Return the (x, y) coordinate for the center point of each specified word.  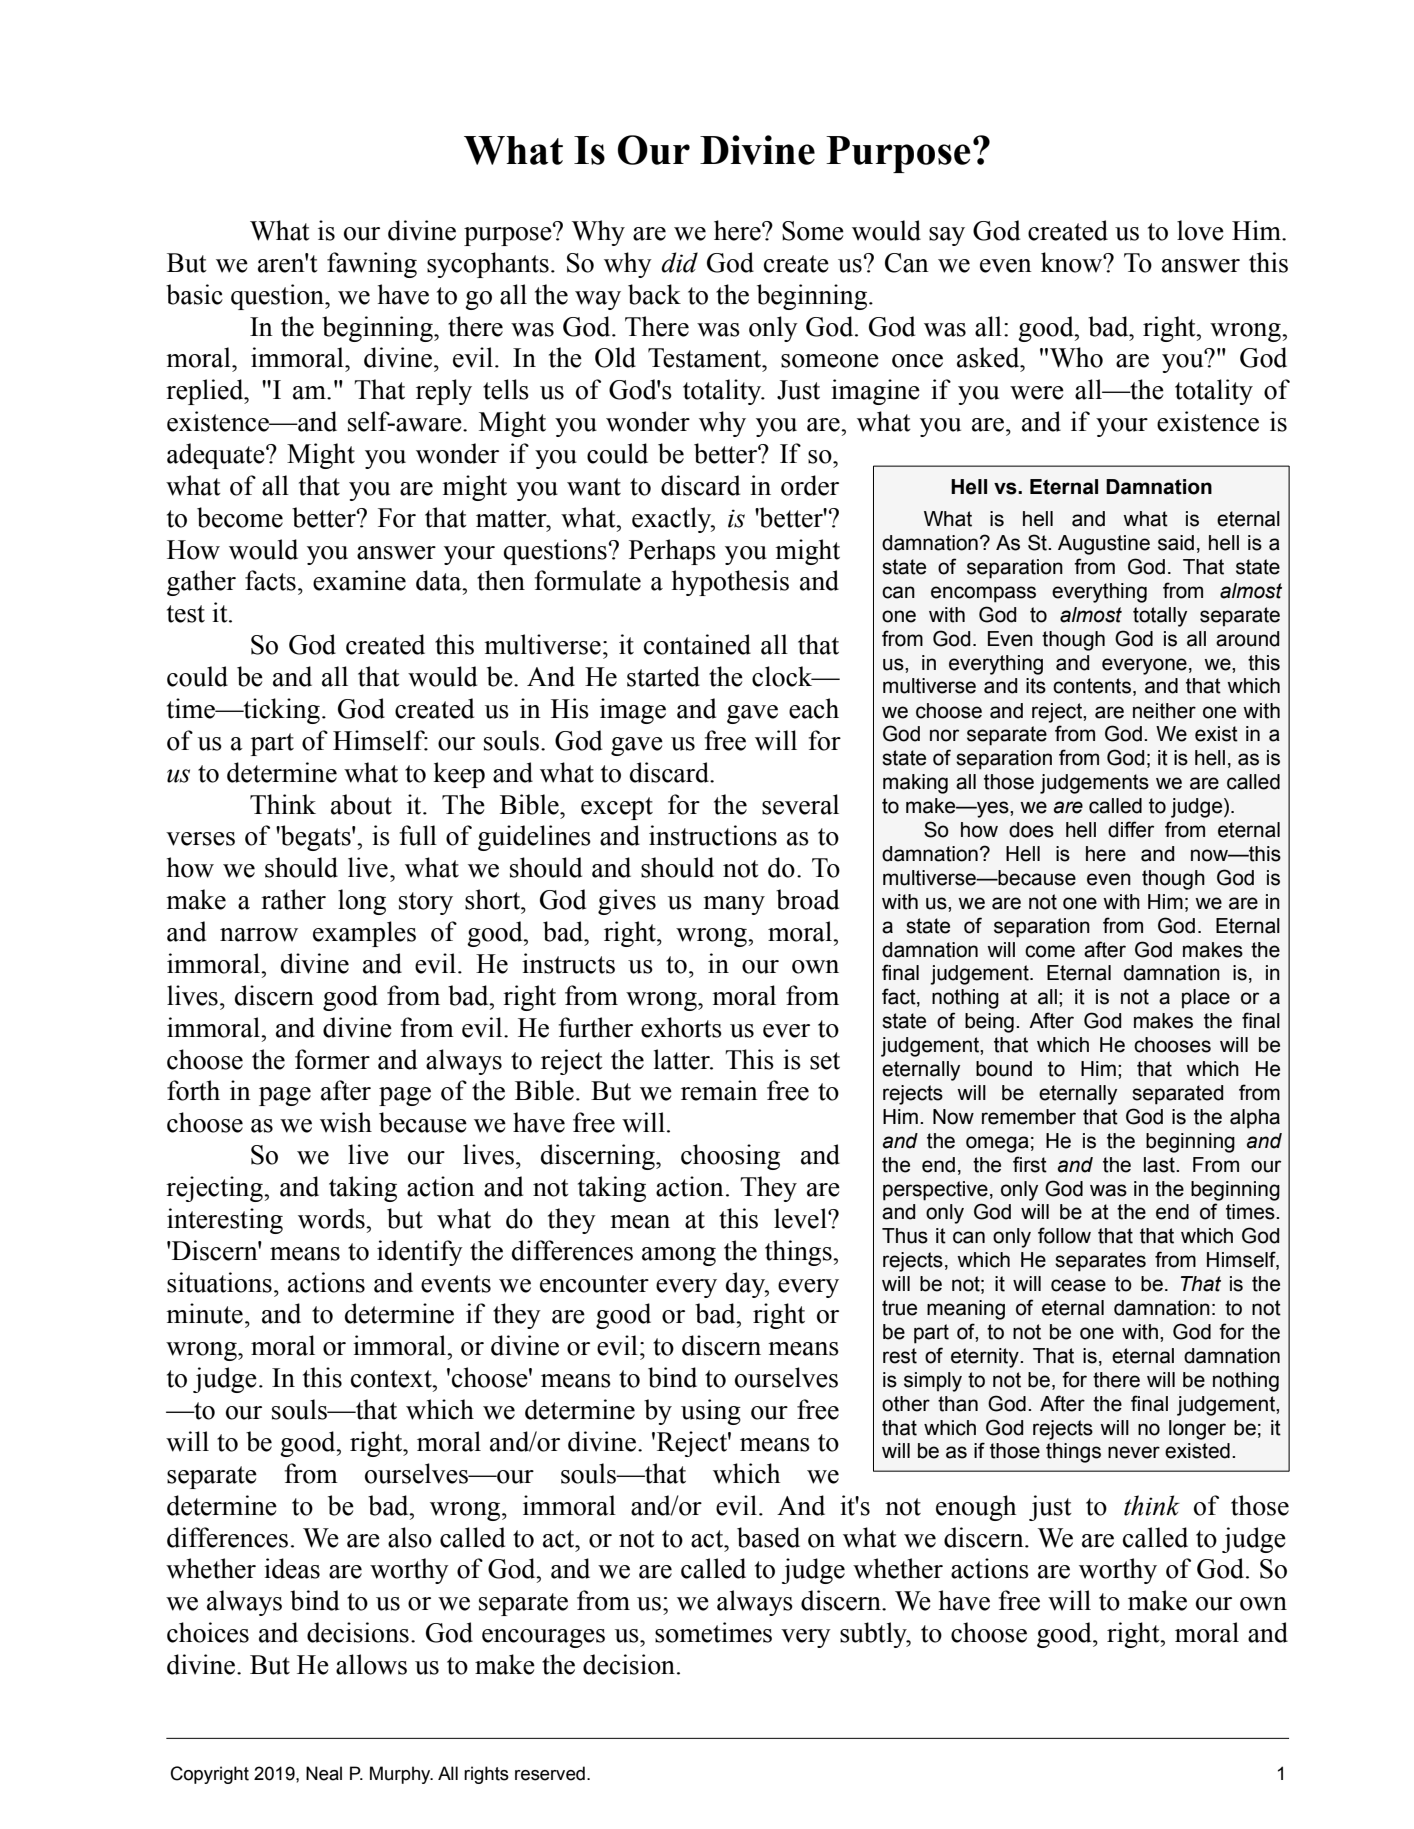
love (1200, 230)
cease (1078, 1285)
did (679, 262)
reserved (550, 1773)
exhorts (681, 1027)
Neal (324, 1773)
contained (697, 644)
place (1206, 999)
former (332, 1059)
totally (1160, 617)
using (711, 1412)
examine (359, 580)
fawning (372, 265)
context (392, 1379)
